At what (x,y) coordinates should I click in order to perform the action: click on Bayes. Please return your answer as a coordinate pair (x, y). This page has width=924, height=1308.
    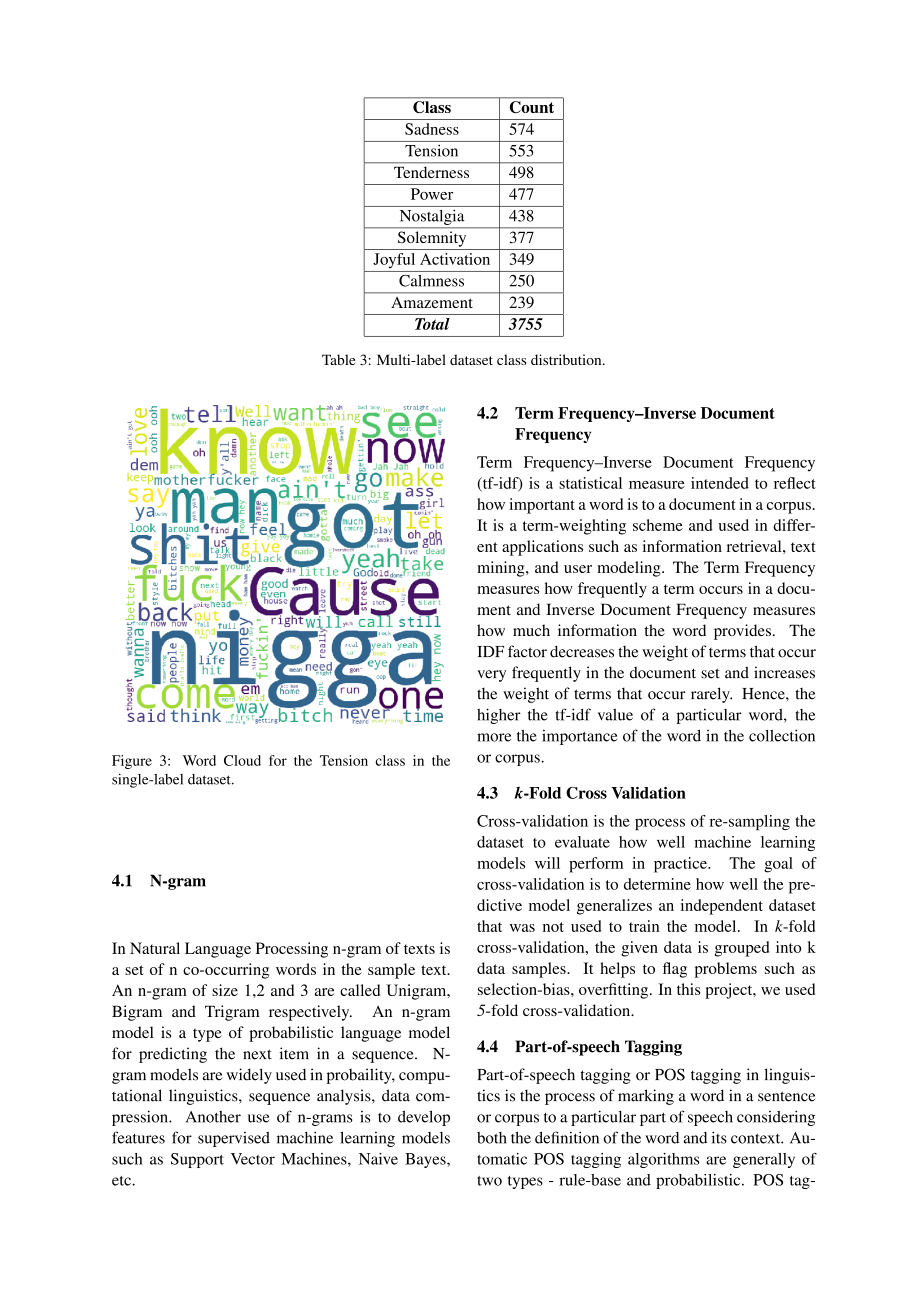
    Looking at the image, I should click on (426, 1160).
